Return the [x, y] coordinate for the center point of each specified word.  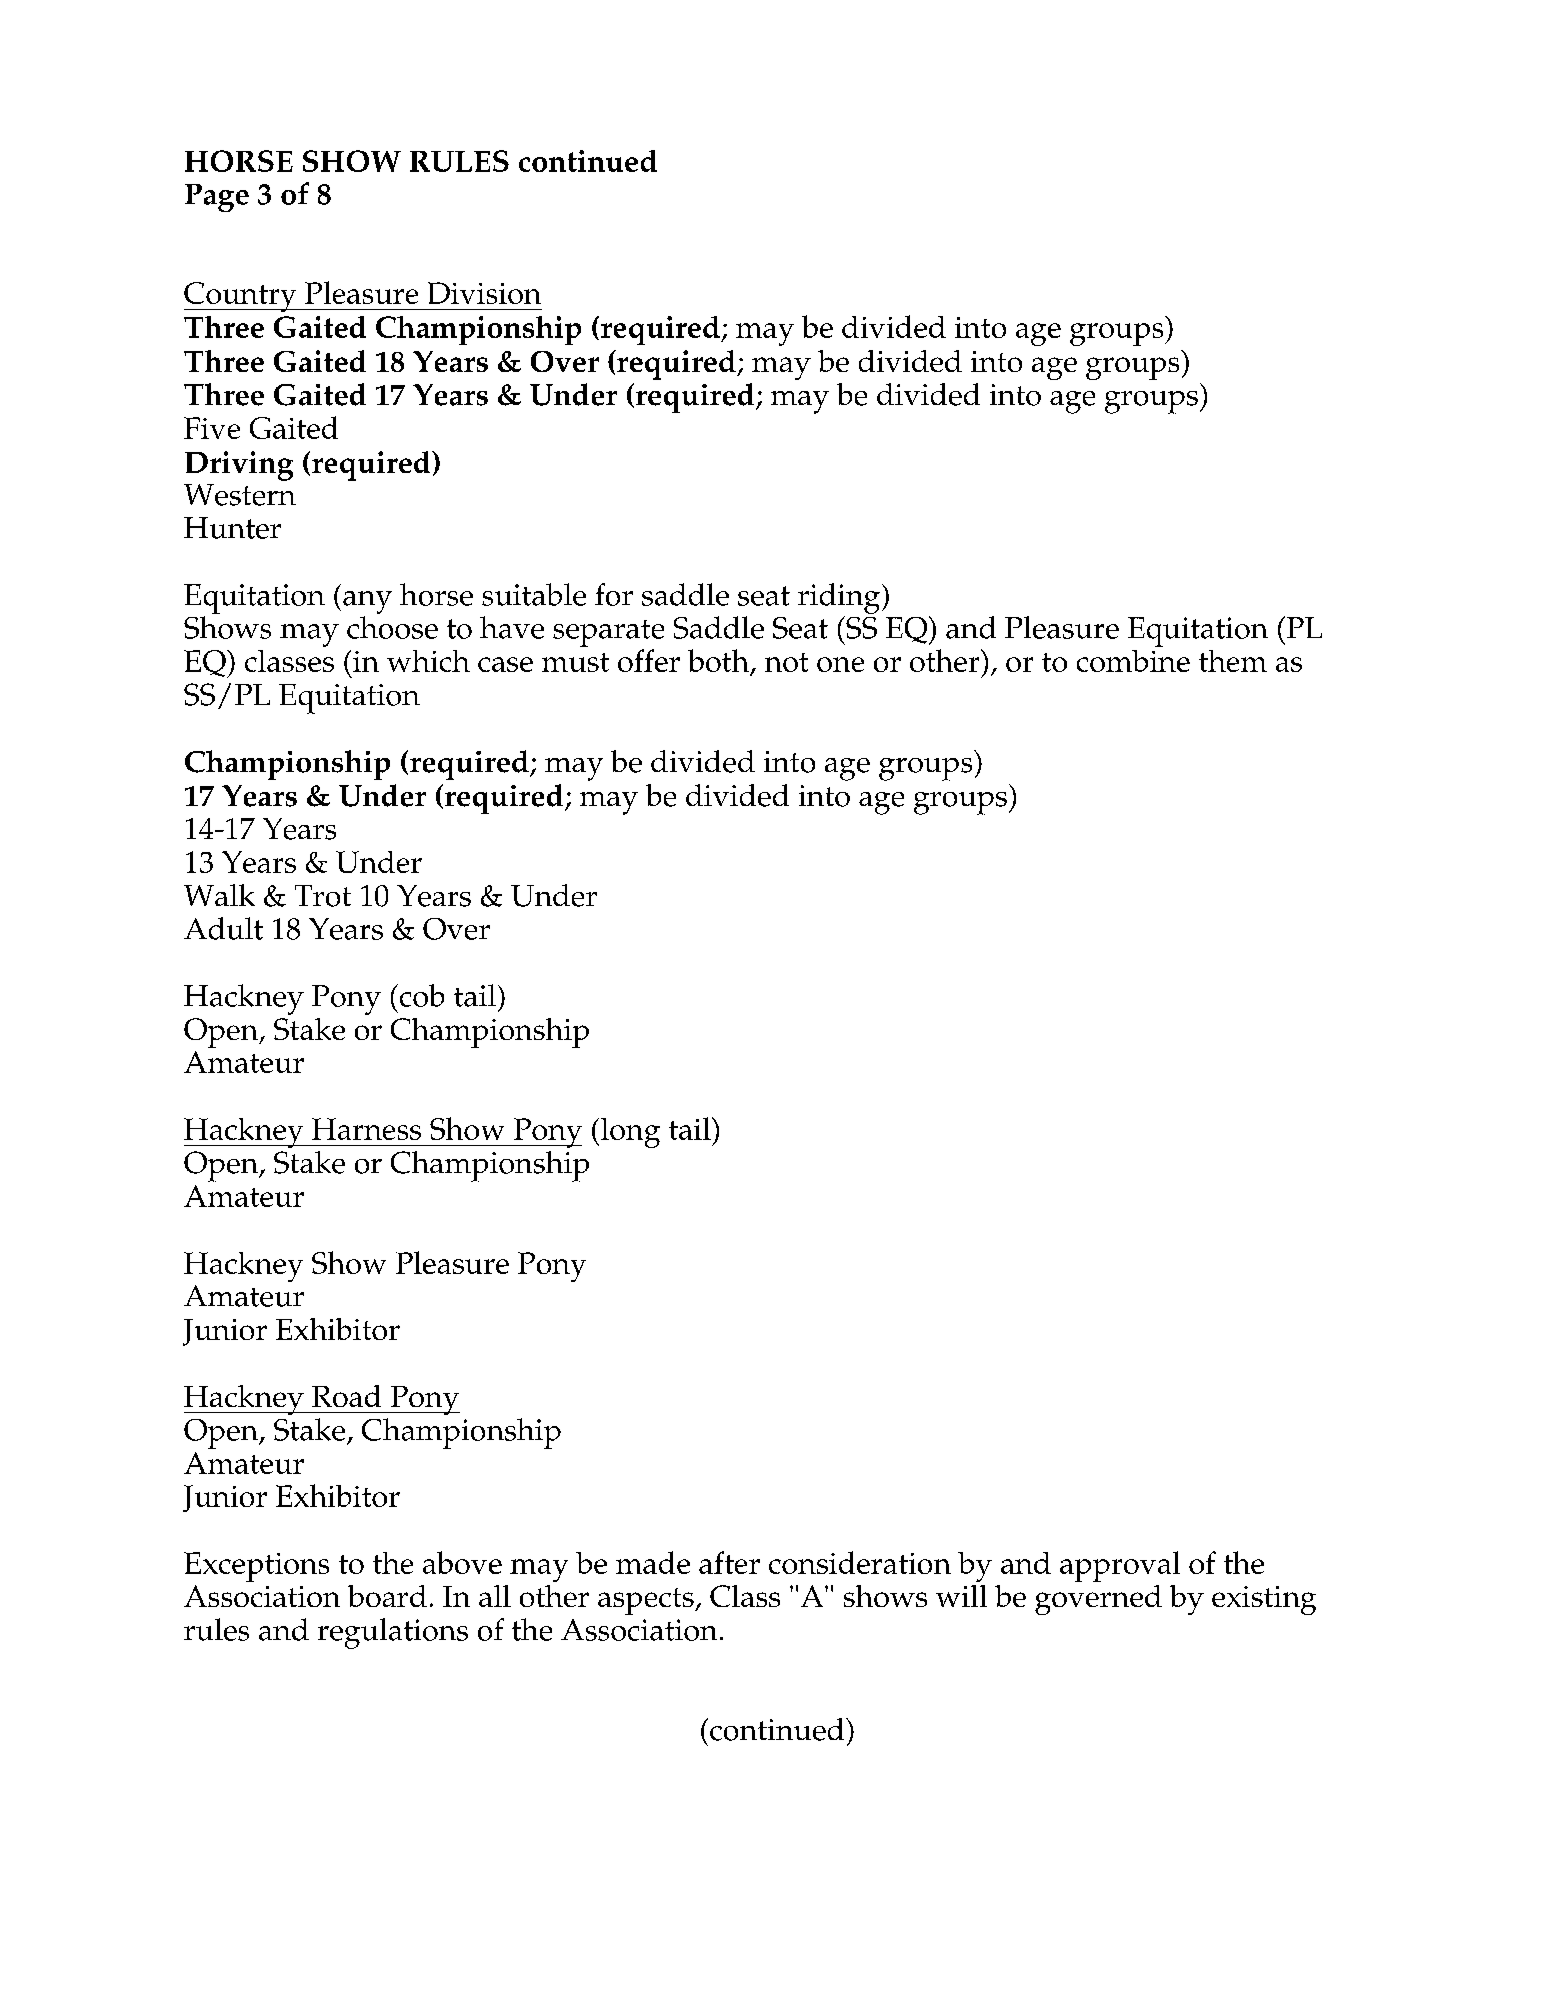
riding [840, 598]
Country [241, 297]
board [387, 1596]
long [630, 1133]
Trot [323, 896]
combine [1133, 661]
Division [484, 293]
